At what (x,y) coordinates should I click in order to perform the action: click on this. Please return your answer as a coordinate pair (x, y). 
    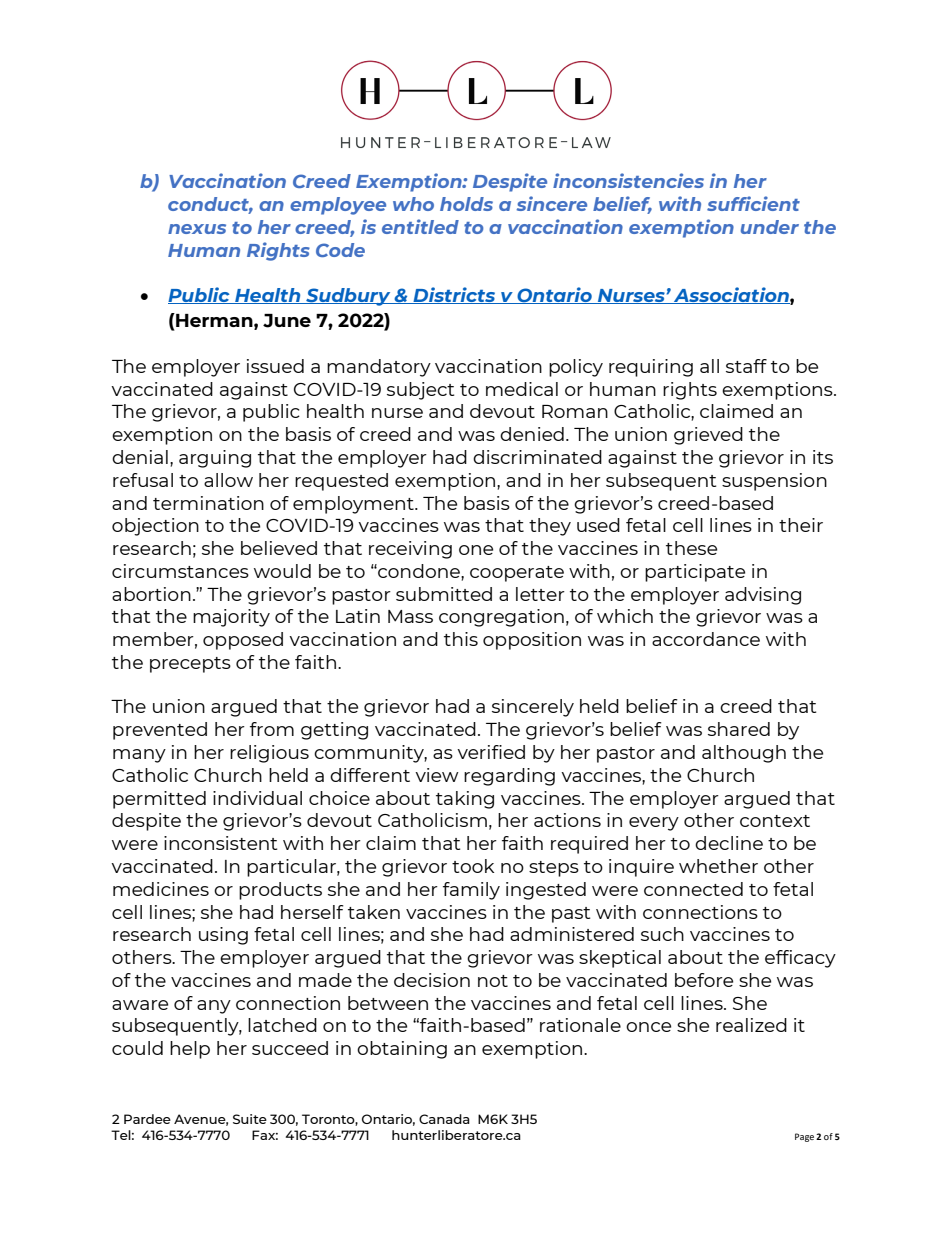
    Looking at the image, I should click on (461, 639).
